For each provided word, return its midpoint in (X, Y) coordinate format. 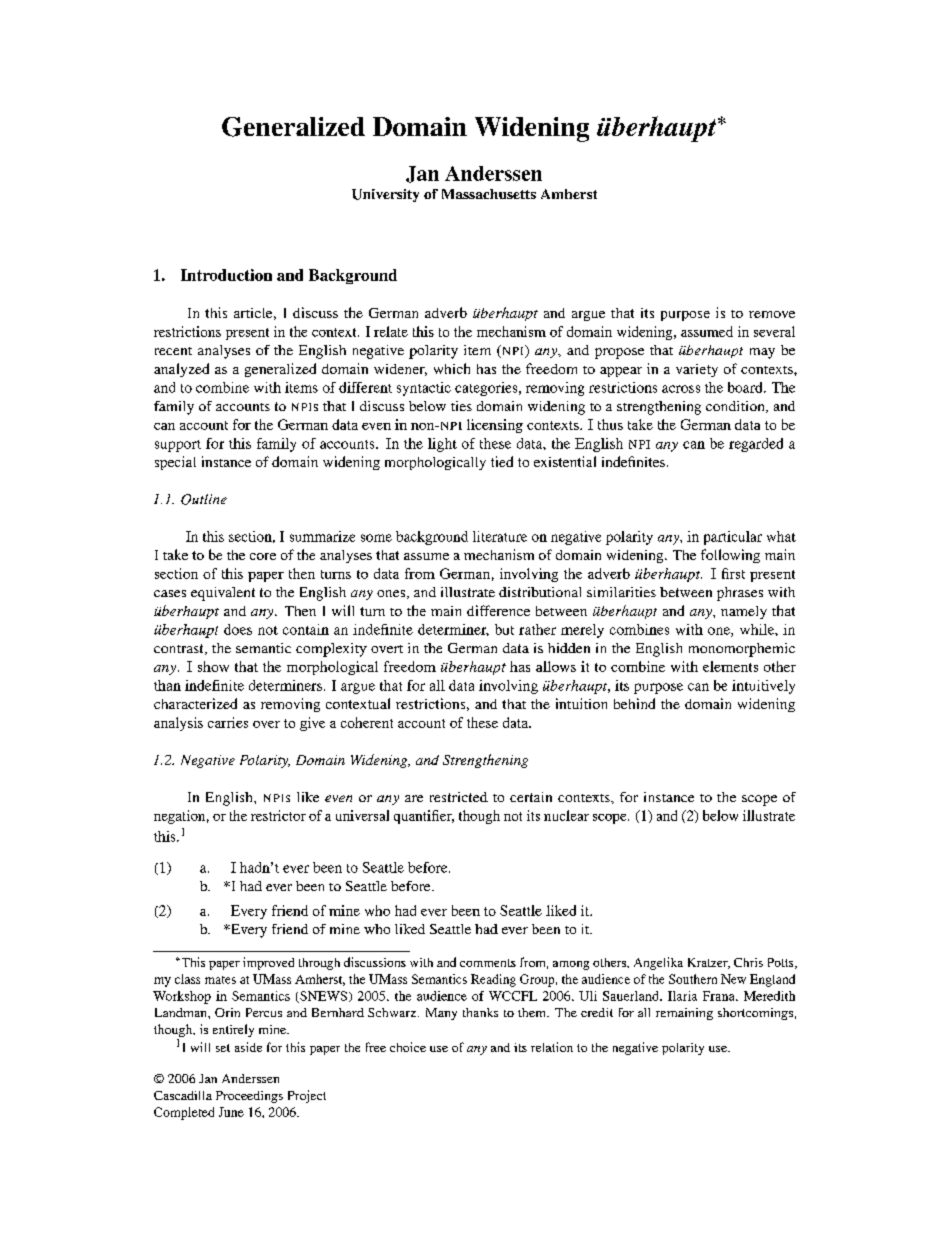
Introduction (226, 275)
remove (772, 314)
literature (500, 536)
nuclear (566, 815)
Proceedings (249, 1097)
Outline (204, 499)
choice (408, 1047)
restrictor (278, 815)
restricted (459, 797)
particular (733, 538)
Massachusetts (489, 194)
